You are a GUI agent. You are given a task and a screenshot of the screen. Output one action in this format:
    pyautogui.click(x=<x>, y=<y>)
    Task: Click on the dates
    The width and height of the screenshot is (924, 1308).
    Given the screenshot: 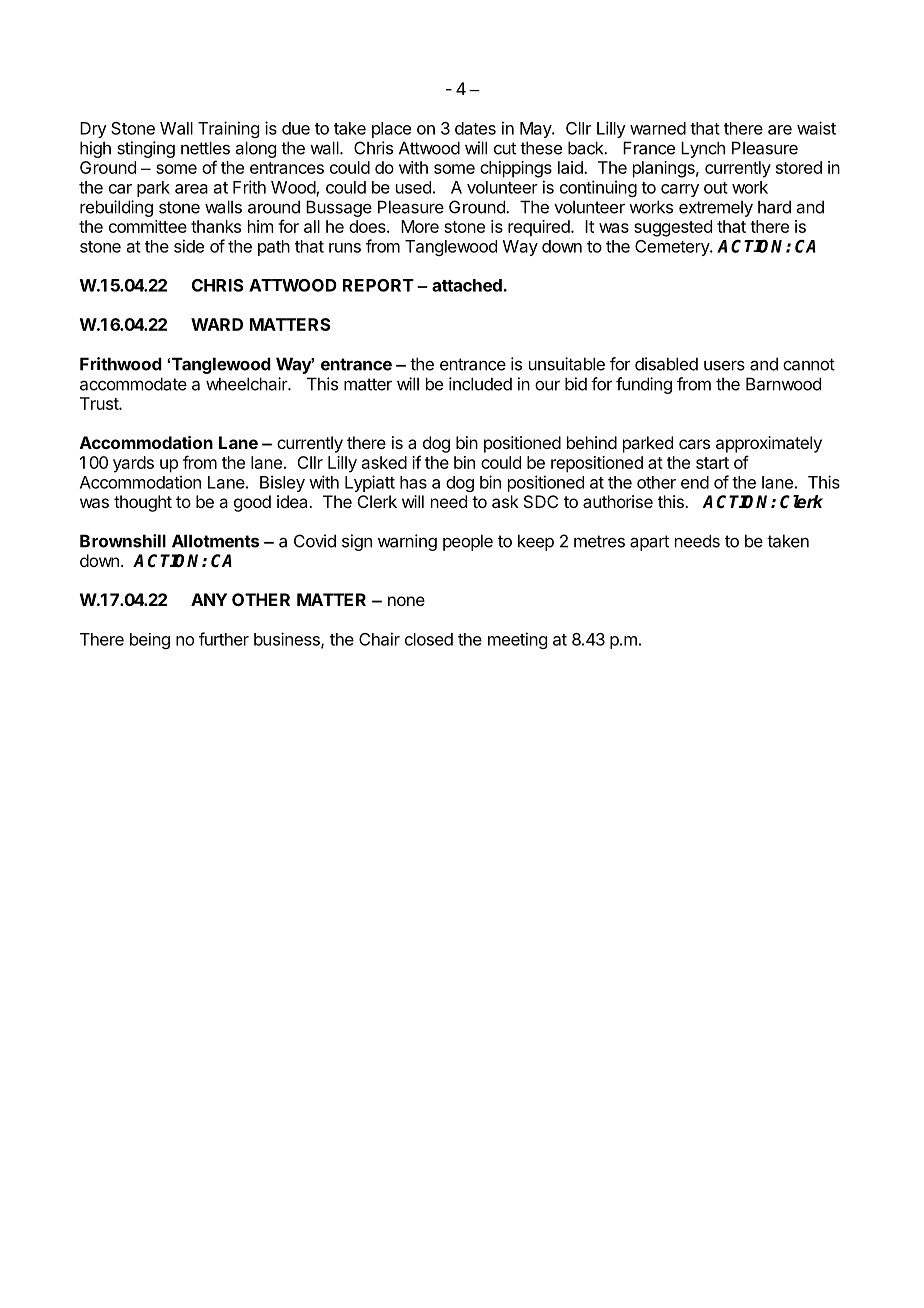 What is the action you would take?
    pyautogui.click(x=475, y=128)
